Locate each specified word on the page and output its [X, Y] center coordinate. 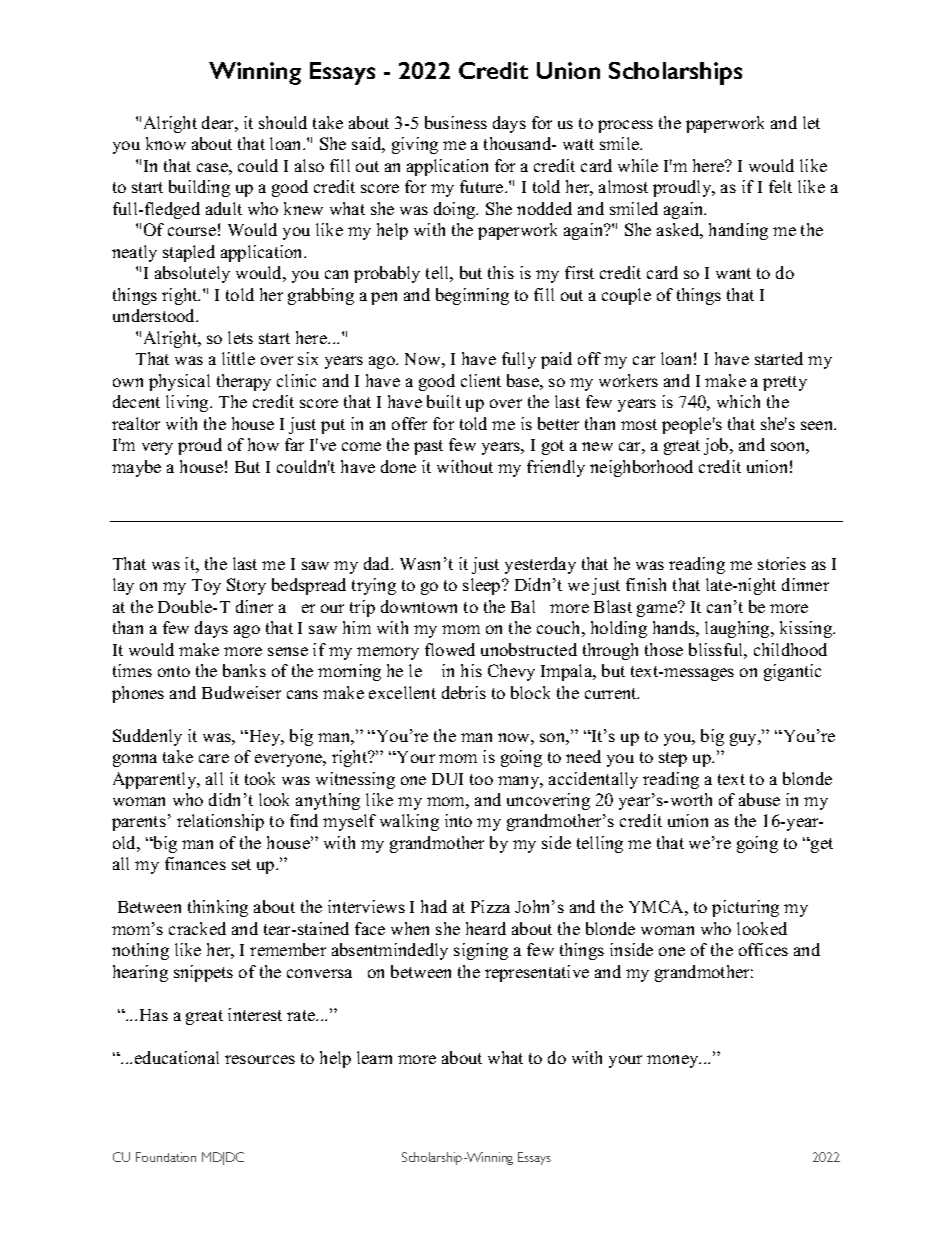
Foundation [166, 1157]
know [166, 143]
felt [780, 186]
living [188, 403]
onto [174, 671]
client [481, 380]
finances [195, 863]
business [456, 122]
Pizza [490, 906]
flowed [450, 649]
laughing [738, 629]
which [738, 401]
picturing [745, 908]
